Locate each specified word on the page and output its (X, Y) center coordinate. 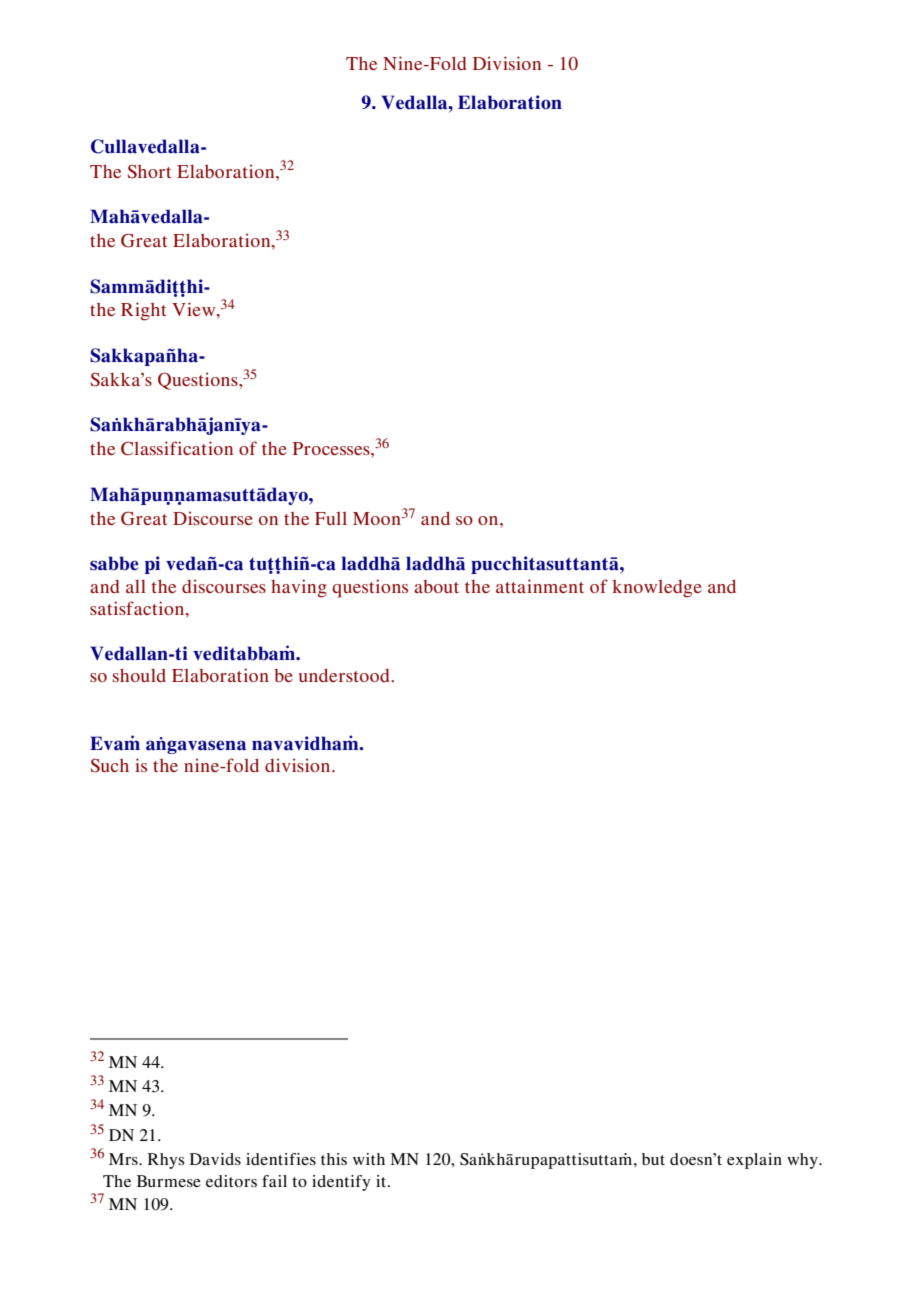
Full (331, 518)
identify (341, 1183)
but (653, 1159)
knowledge (657, 589)
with (369, 1159)
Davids (215, 1159)
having (299, 588)
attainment (540, 586)
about (436, 586)
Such (110, 766)
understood (345, 675)
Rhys (166, 1161)
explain (754, 1161)
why (803, 1161)
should (139, 675)
